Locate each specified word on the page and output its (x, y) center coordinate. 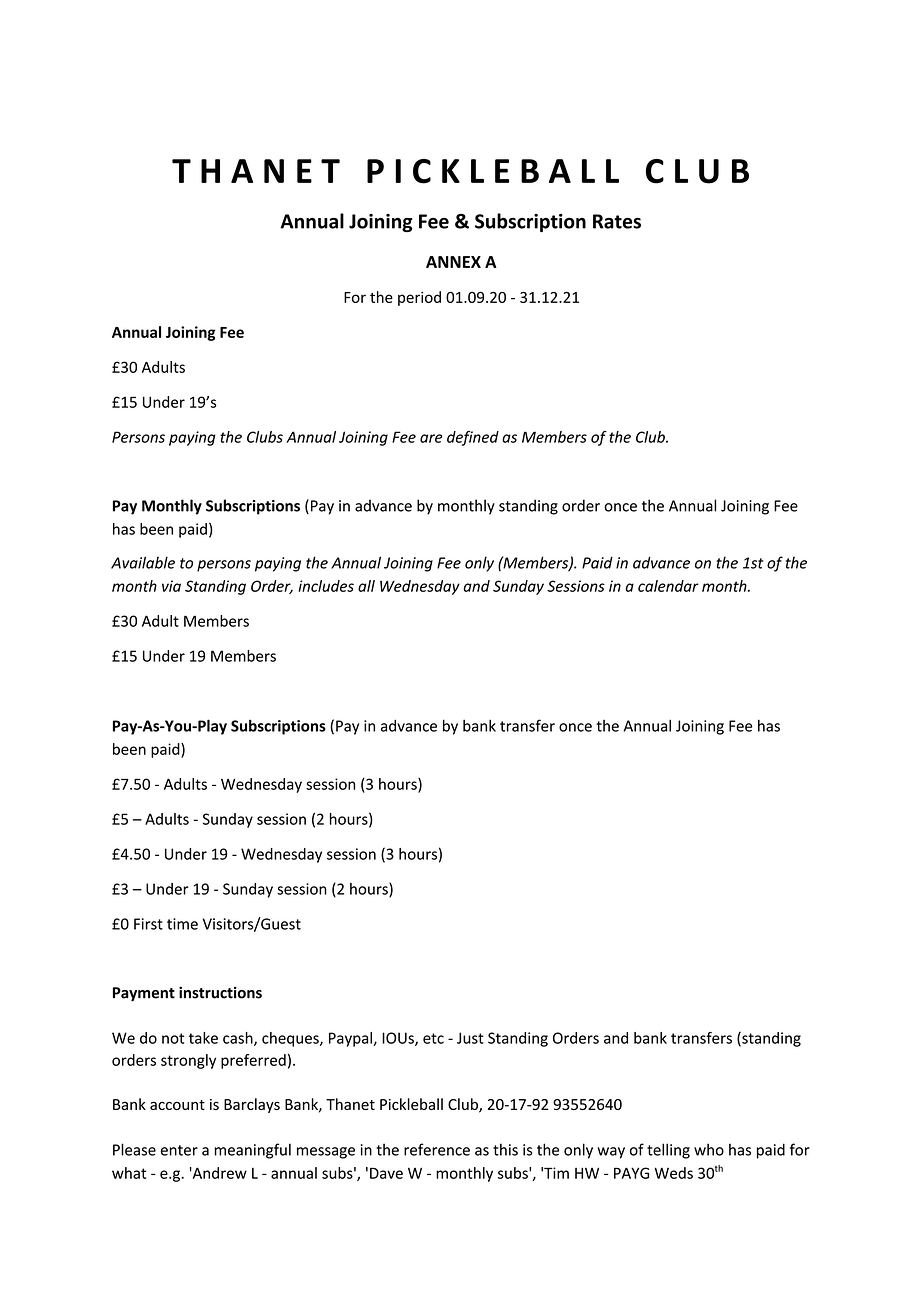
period (419, 298)
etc (433, 1038)
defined (473, 438)
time (182, 924)
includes (326, 586)
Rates (617, 221)
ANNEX (453, 262)
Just (470, 1038)
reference (437, 1149)
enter (179, 1150)
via (171, 586)
